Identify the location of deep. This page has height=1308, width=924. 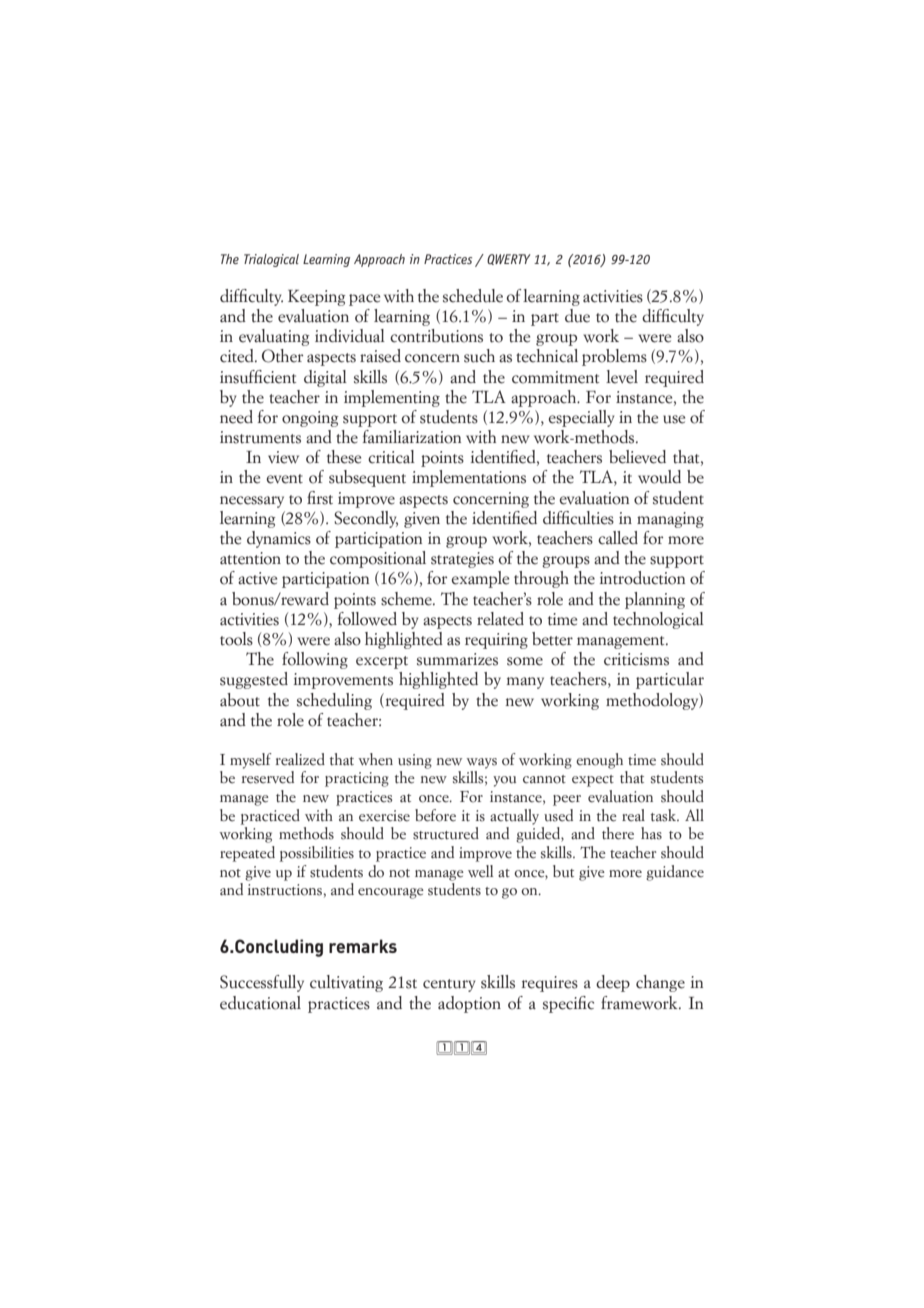
(613, 983).
